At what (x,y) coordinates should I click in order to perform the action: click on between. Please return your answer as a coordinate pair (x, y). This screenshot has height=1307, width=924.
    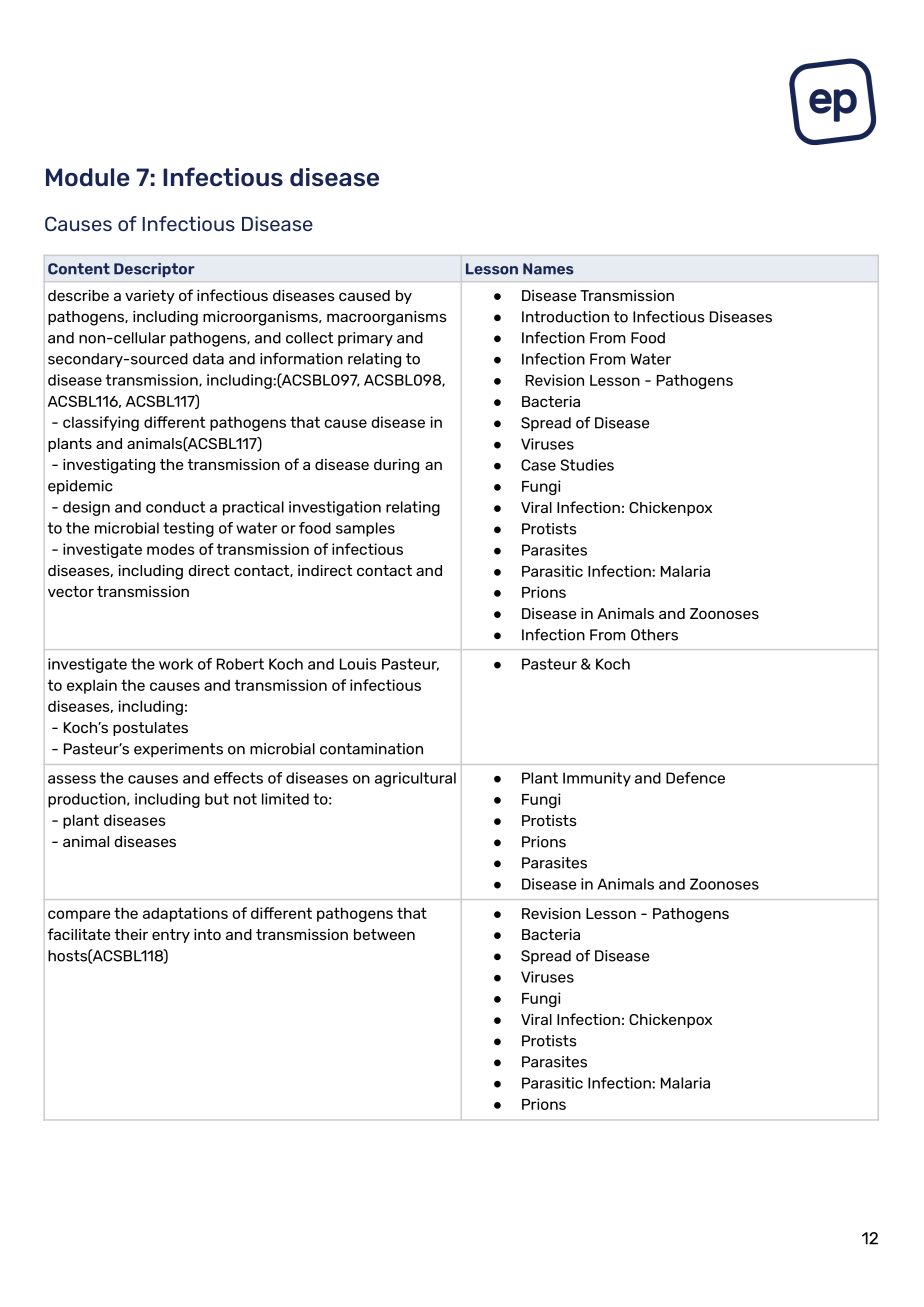
    Looking at the image, I should click on (384, 934).
